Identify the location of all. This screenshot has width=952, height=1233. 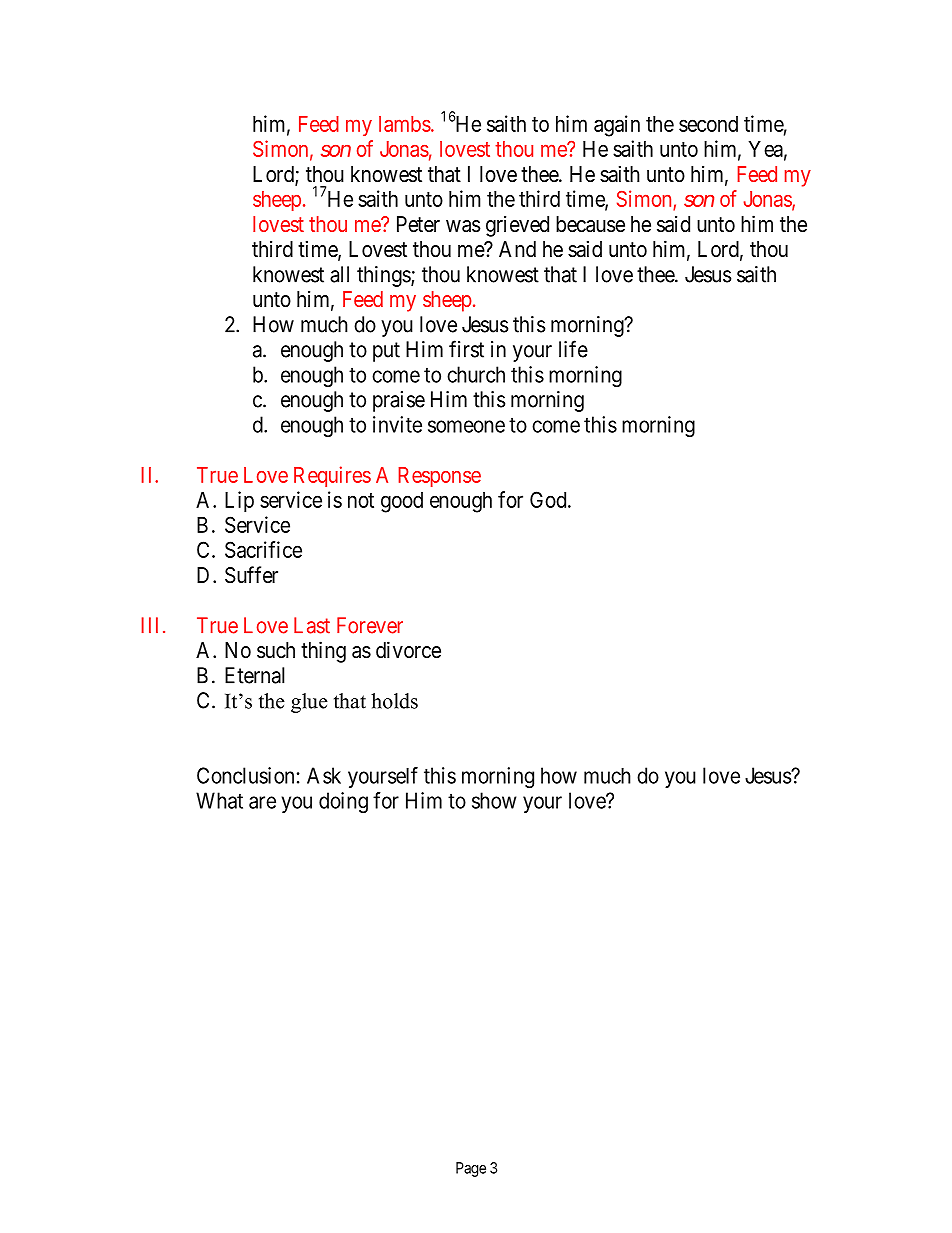
(339, 274).
